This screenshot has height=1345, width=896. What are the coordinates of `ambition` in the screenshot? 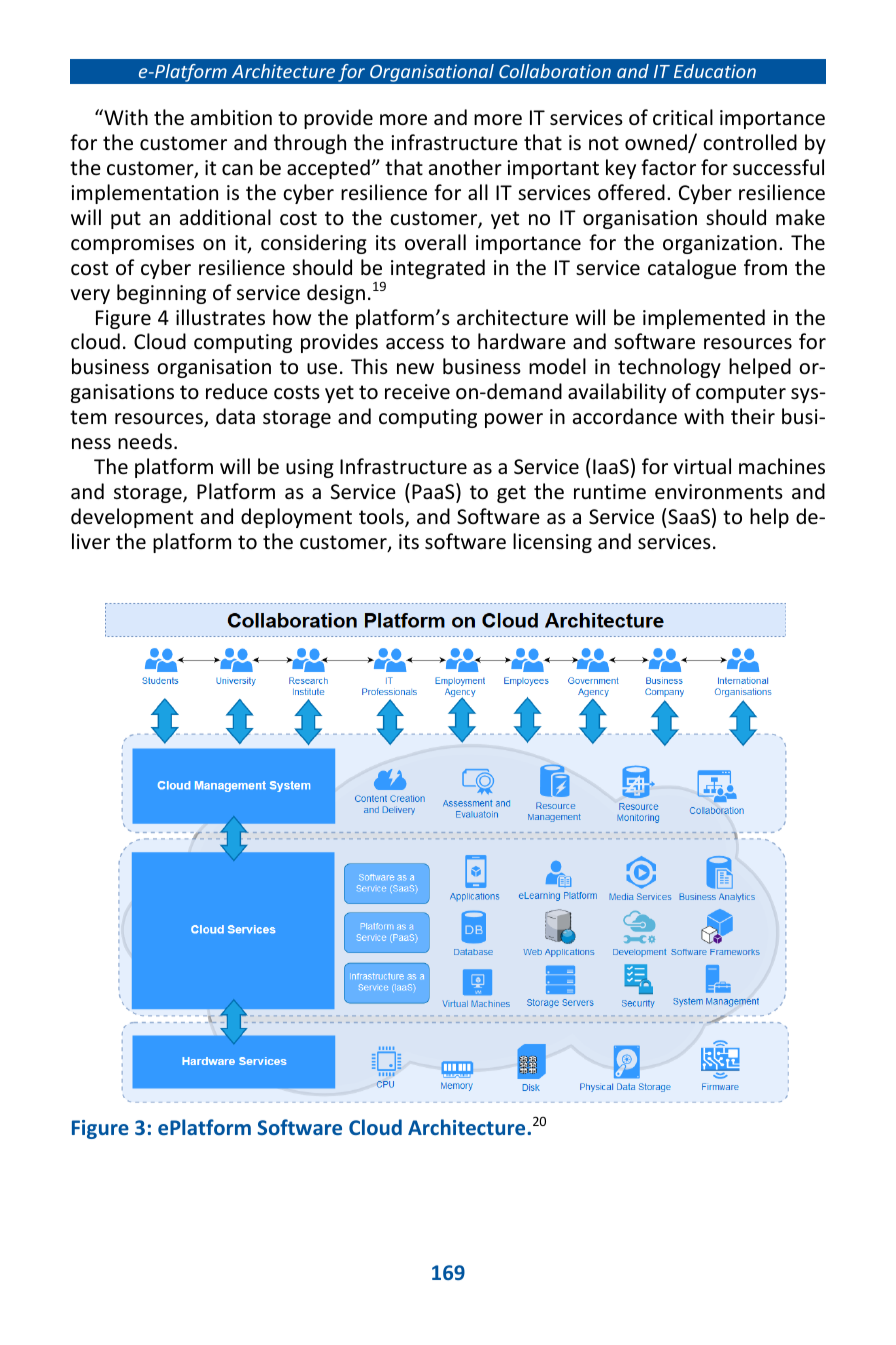 It's located at (231, 117).
